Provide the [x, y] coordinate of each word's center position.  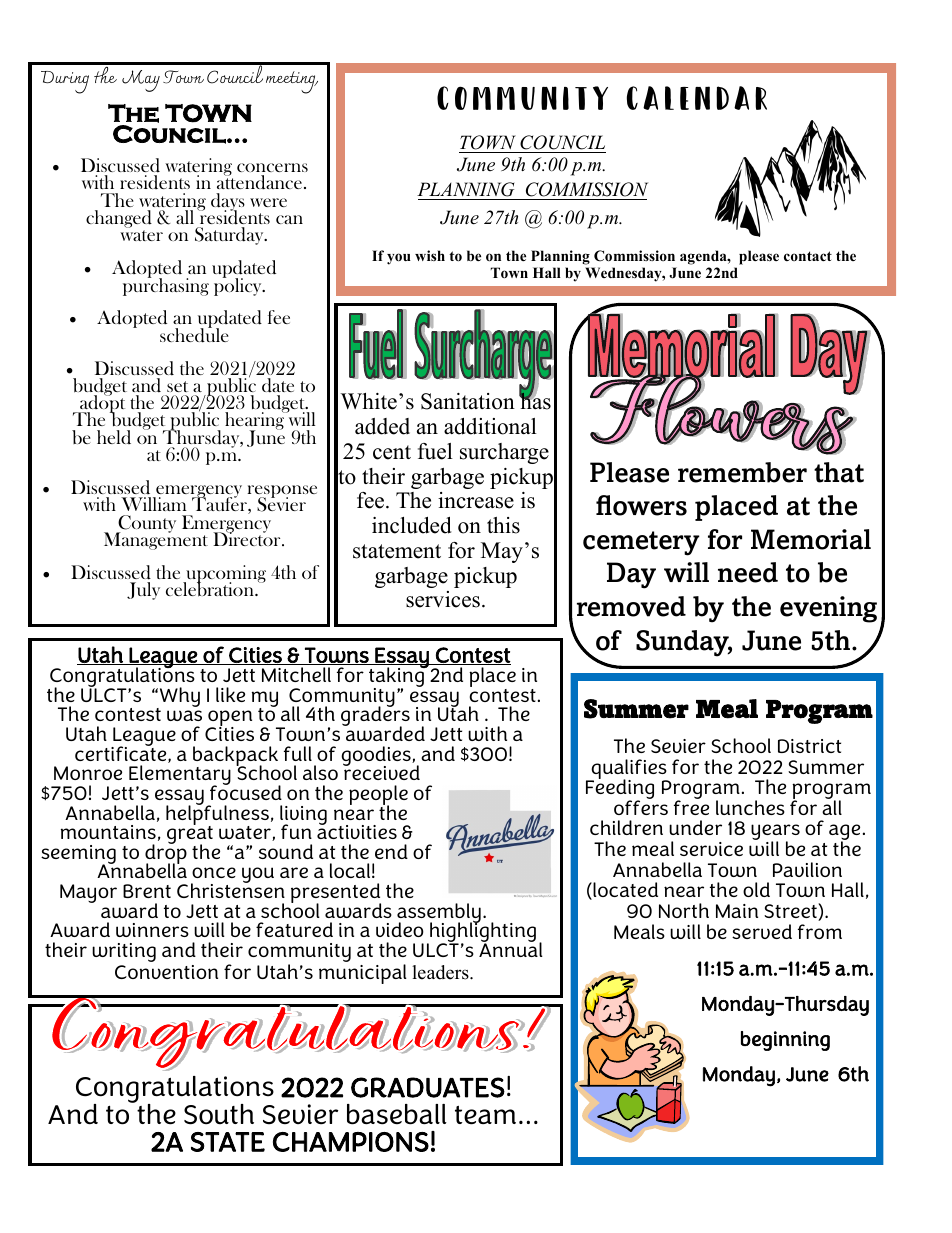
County [146, 525]
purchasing [166, 286]
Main [737, 911]
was [184, 715]
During [65, 82]
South [219, 1114]
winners [152, 930]
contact [808, 256]
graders [375, 717]
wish [430, 255]
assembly [439, 914]
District [809, 746]
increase [476, 500]
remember [742, 472]
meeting [292, 82]
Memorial [811, 539]
